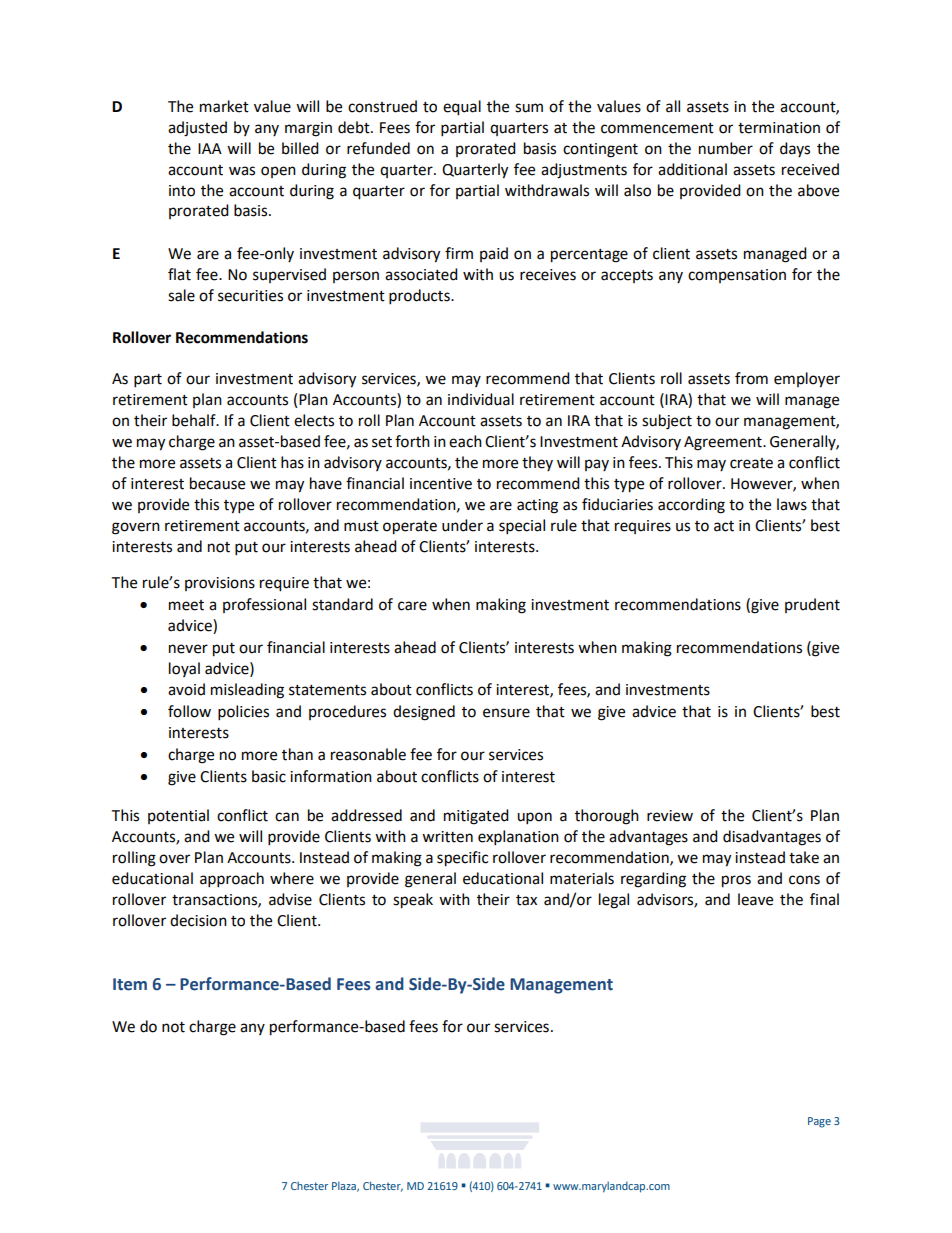  What do you see at coordinates (462, 108) in the screenshot?
I see `equal` at bounding box center [462, 108].
